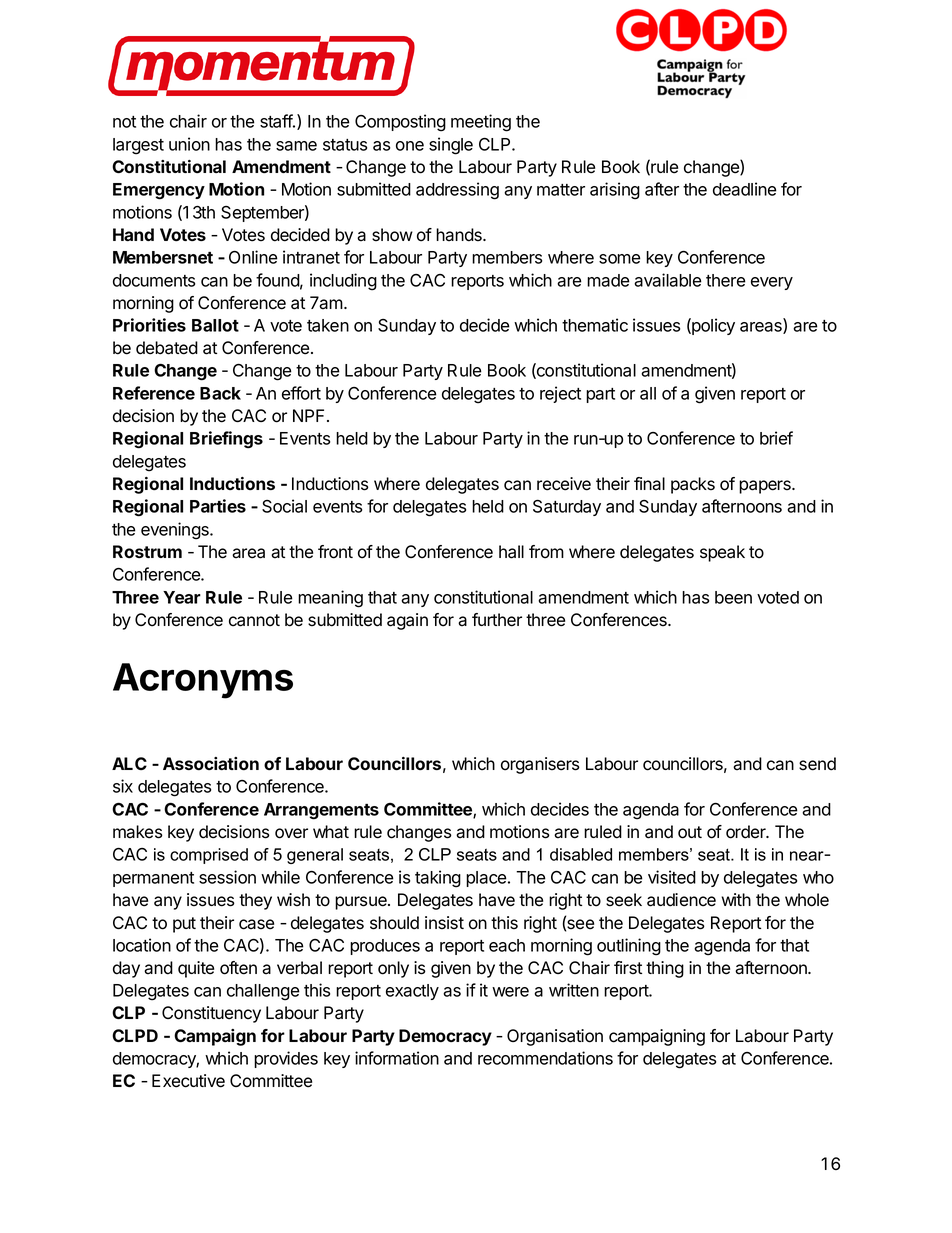  I want to click on send, so click(817, 764).
